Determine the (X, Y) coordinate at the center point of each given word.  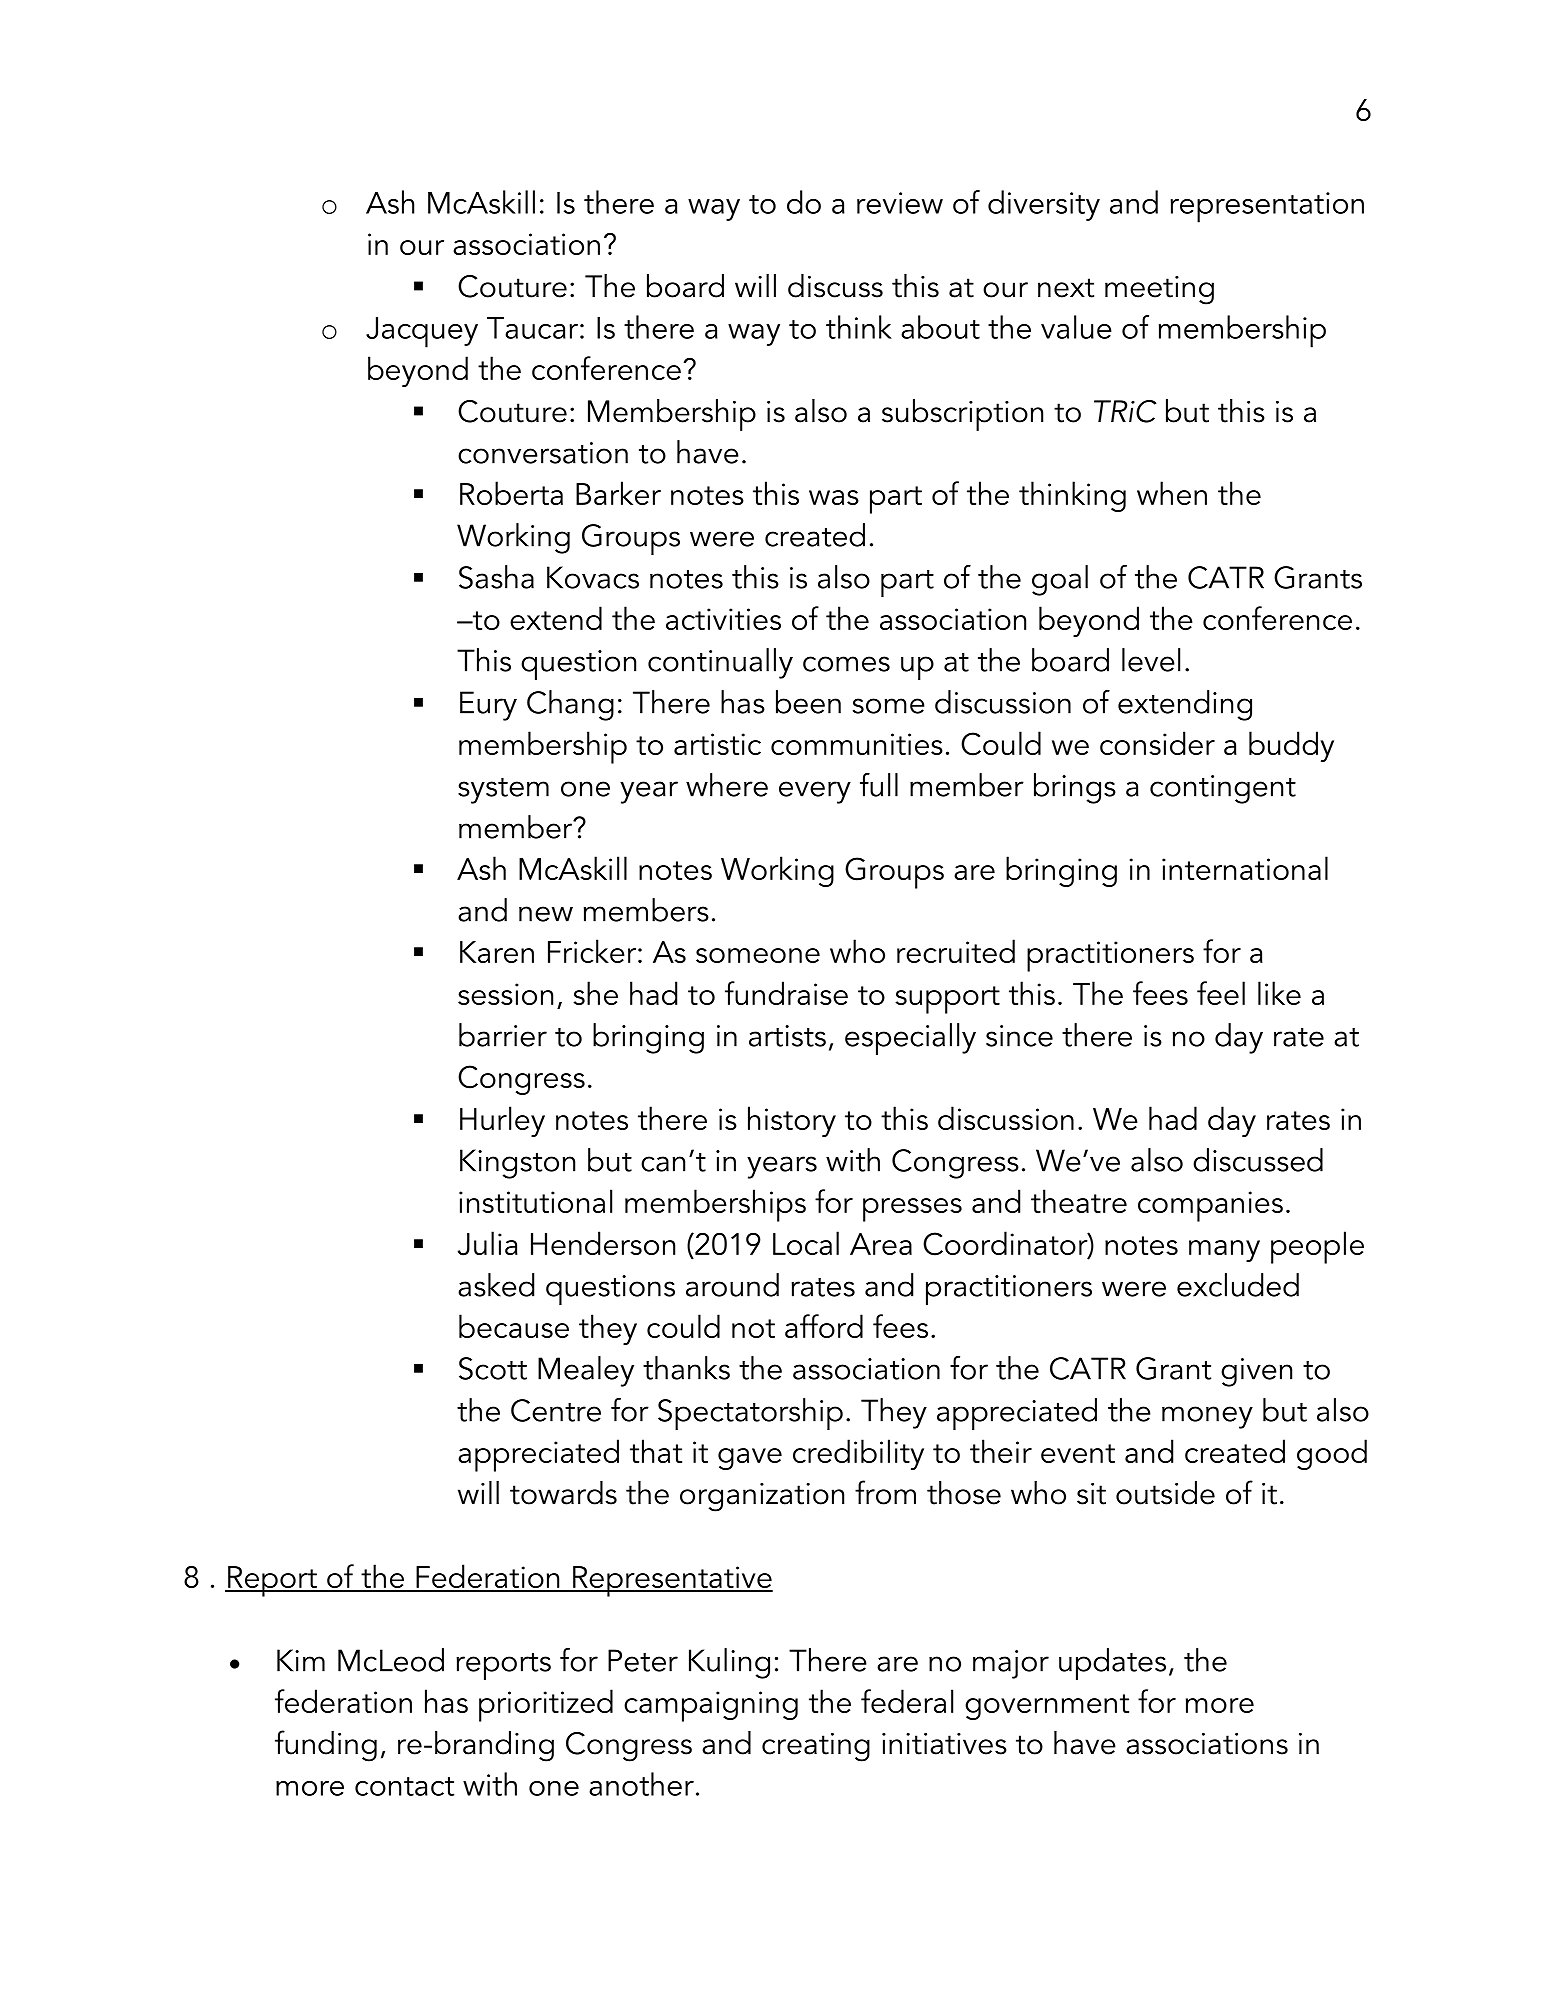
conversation (543, 453)
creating (816, 1747)
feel (1221, 993)
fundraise (786, 993)
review (900, 203)
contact (404, 1786)
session (505, 994)
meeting (1159, 290)
